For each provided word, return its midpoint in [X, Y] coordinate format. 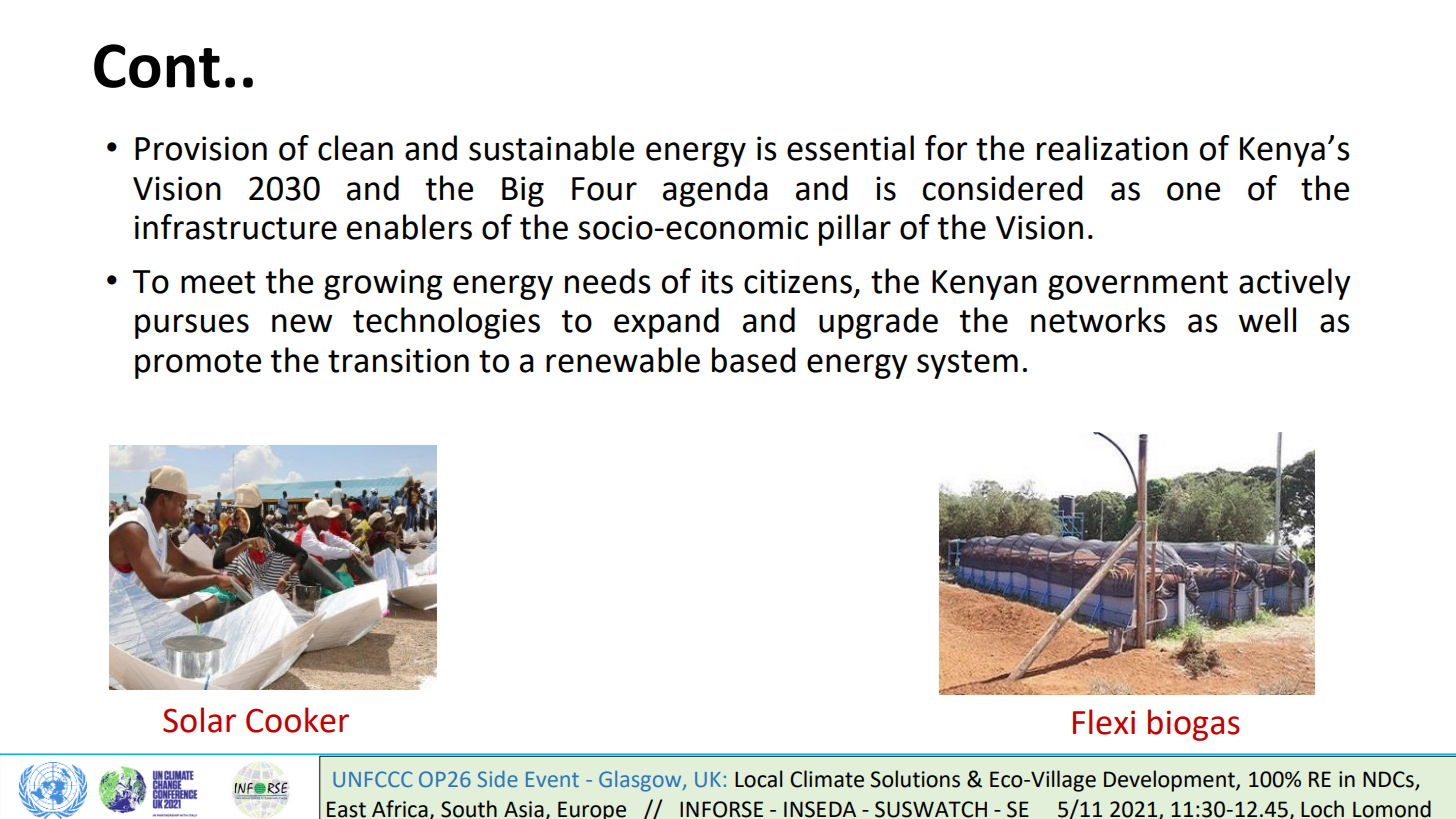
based [754, 360]
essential [850, 148]
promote [198, 364]
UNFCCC [373, 779]
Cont [157, 66]
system [967, 364]
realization [1112, 148]
